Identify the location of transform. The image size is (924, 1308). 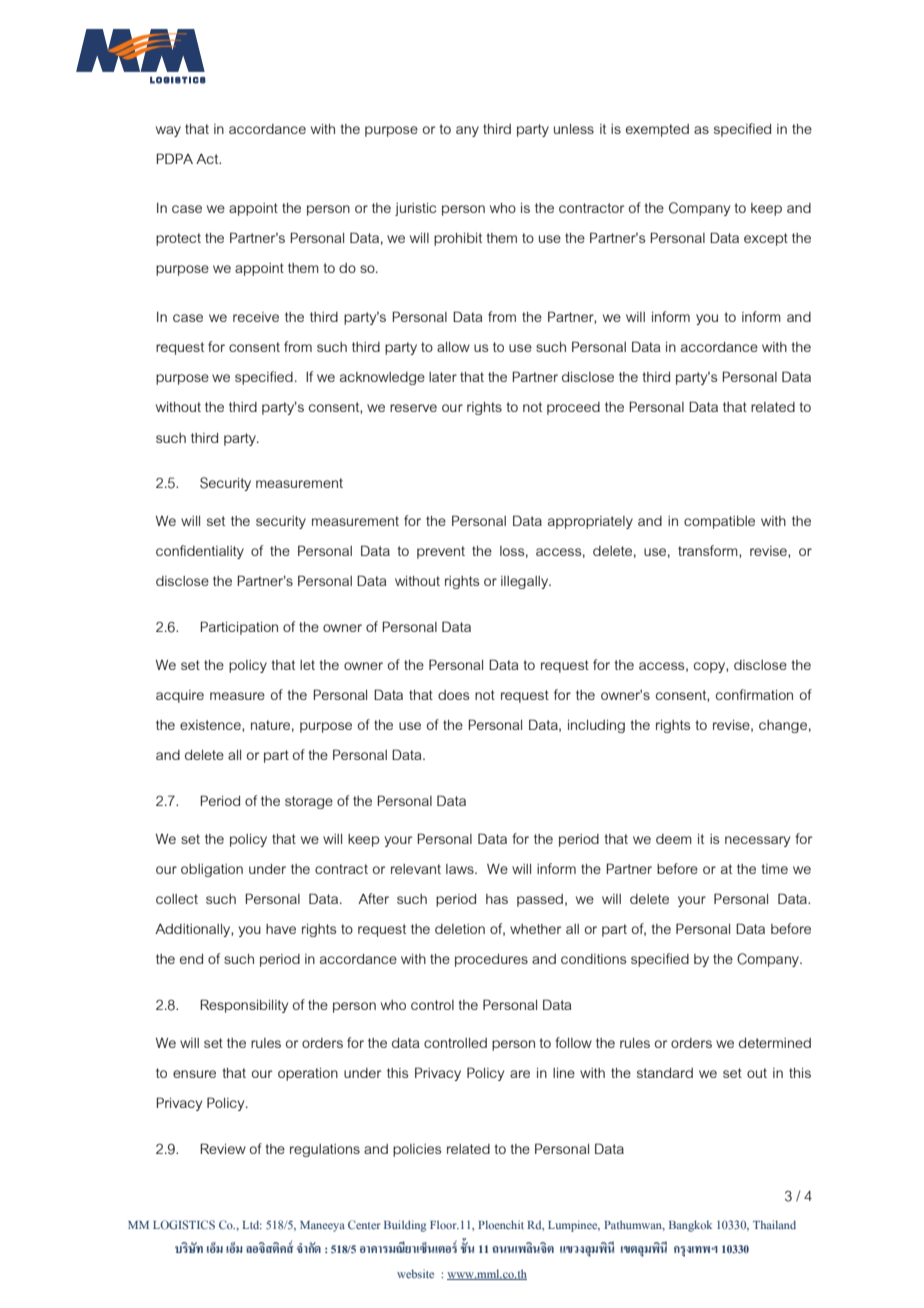
(709, 551).
